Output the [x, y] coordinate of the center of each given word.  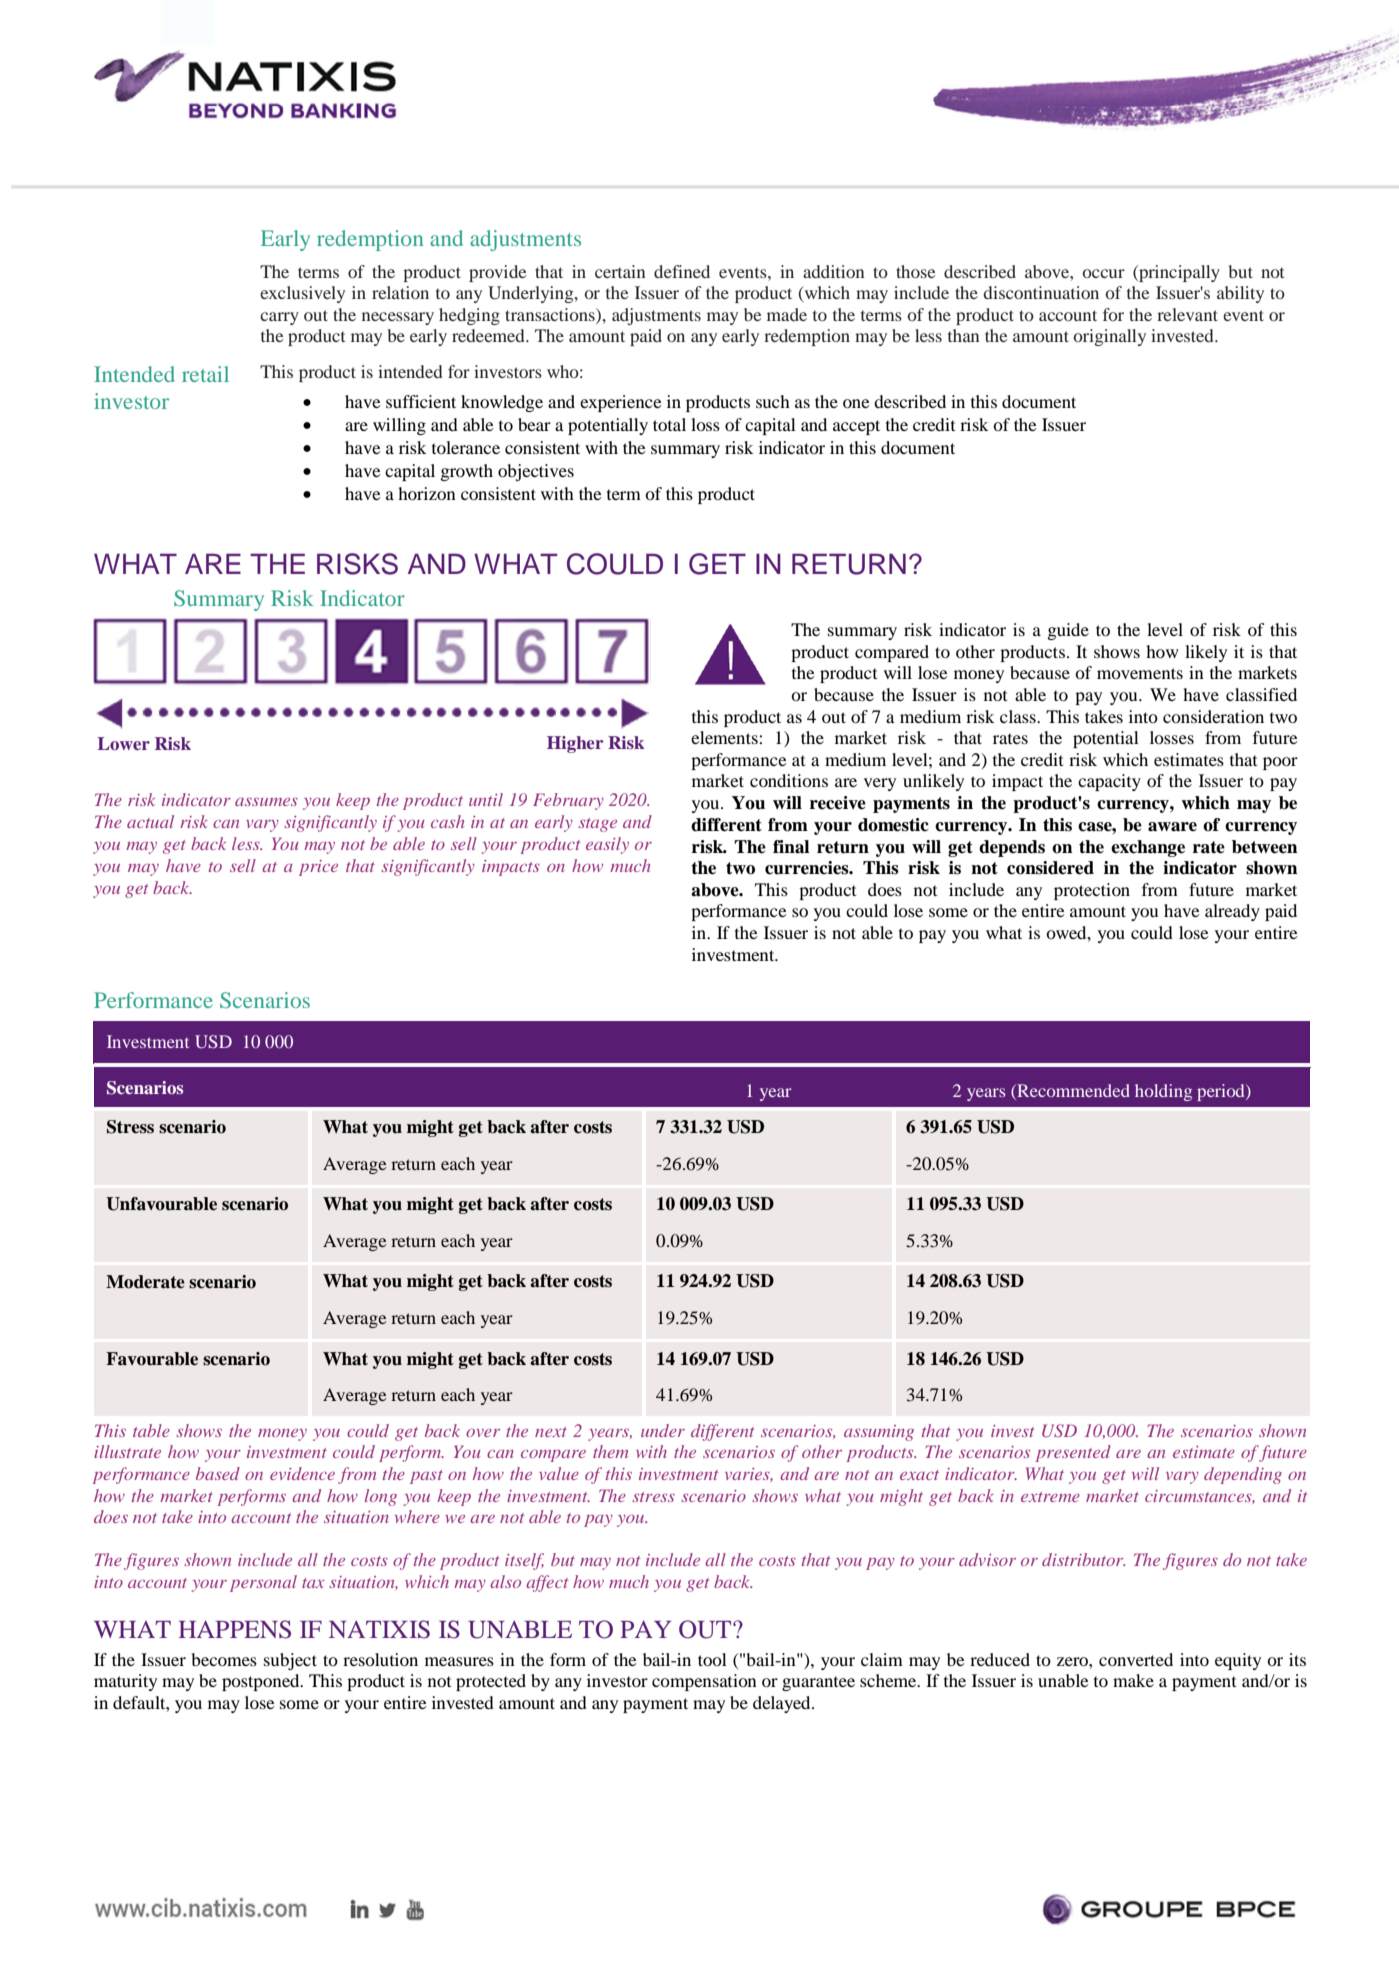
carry [279, 318]
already [1232, 912]
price [318, 868]
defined [682, 271]
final [791, 847]
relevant [1187, 314]
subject [290, 1661]
